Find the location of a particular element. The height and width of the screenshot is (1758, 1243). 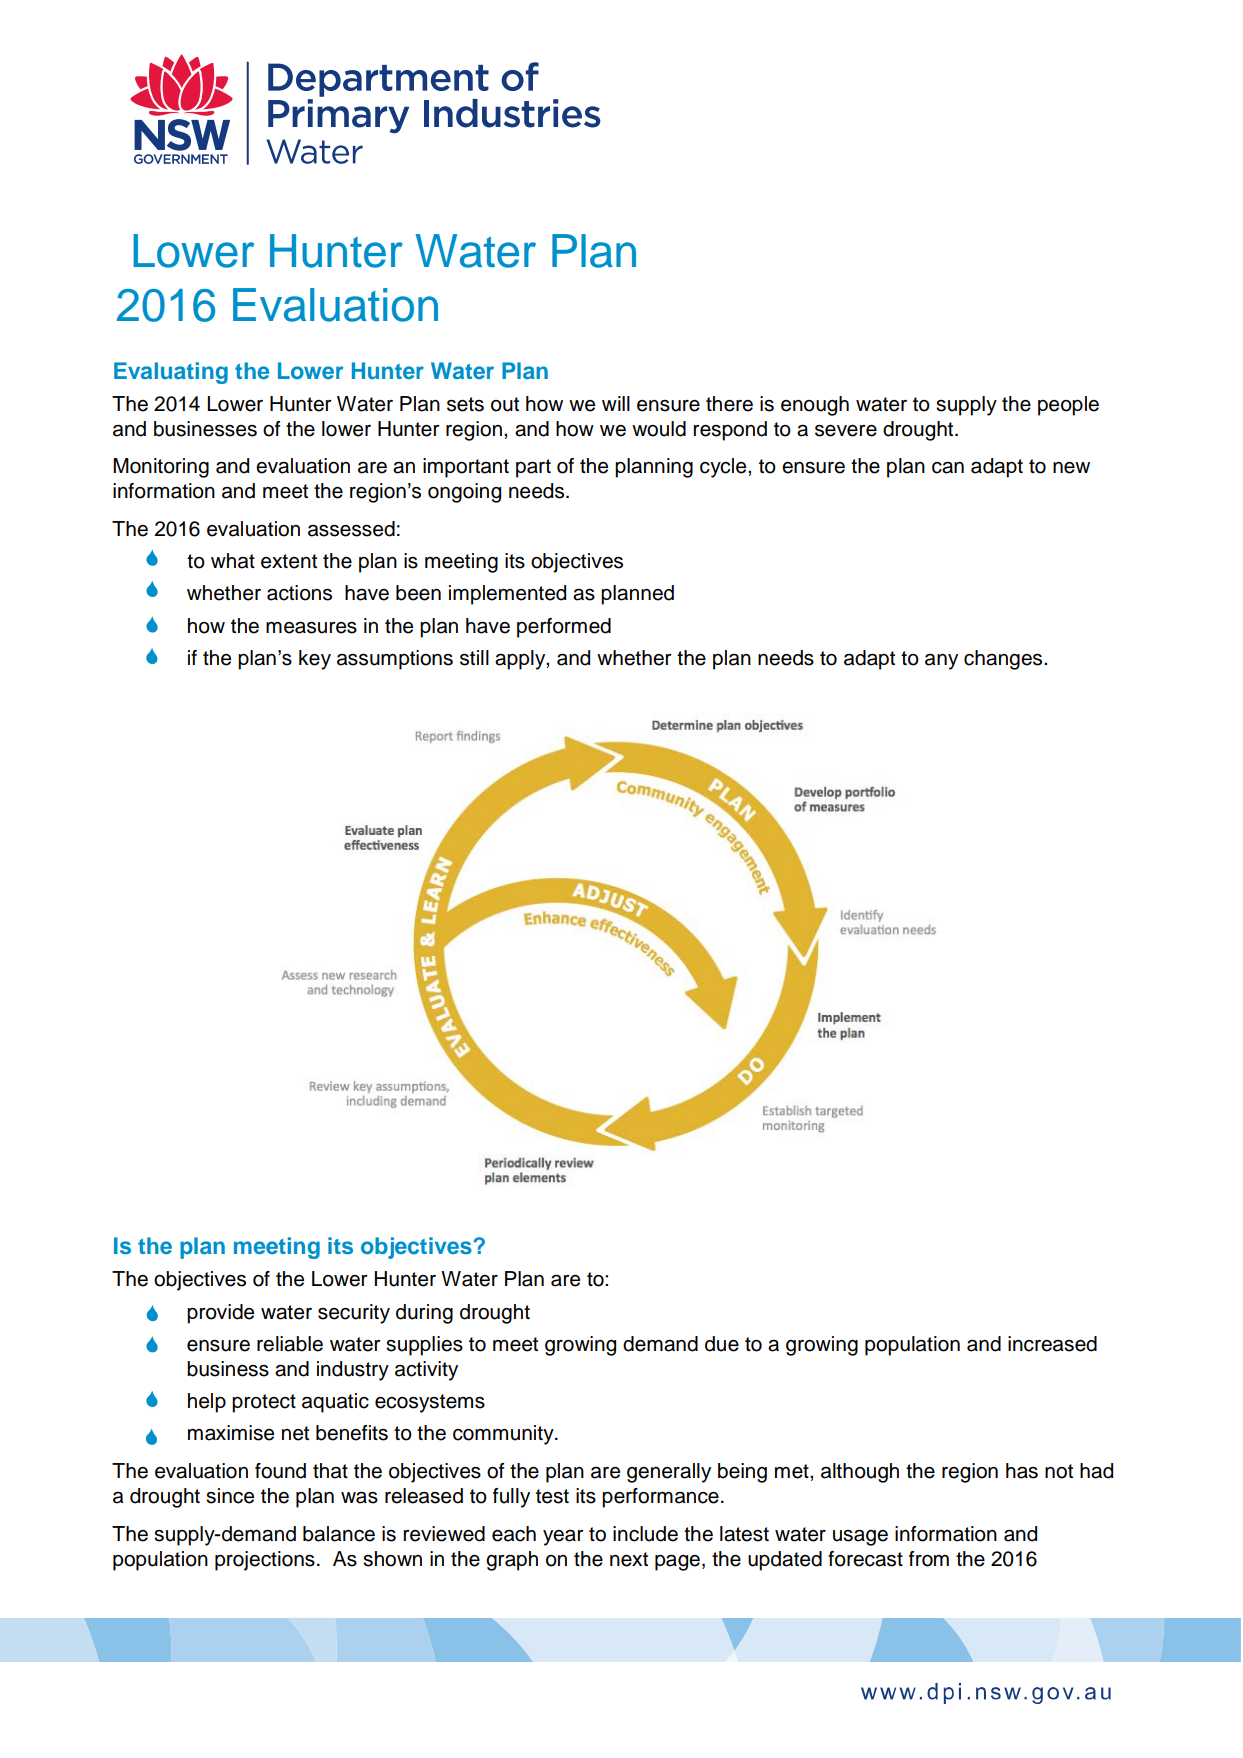

Evaluating is located at coordinates (171, 373).
